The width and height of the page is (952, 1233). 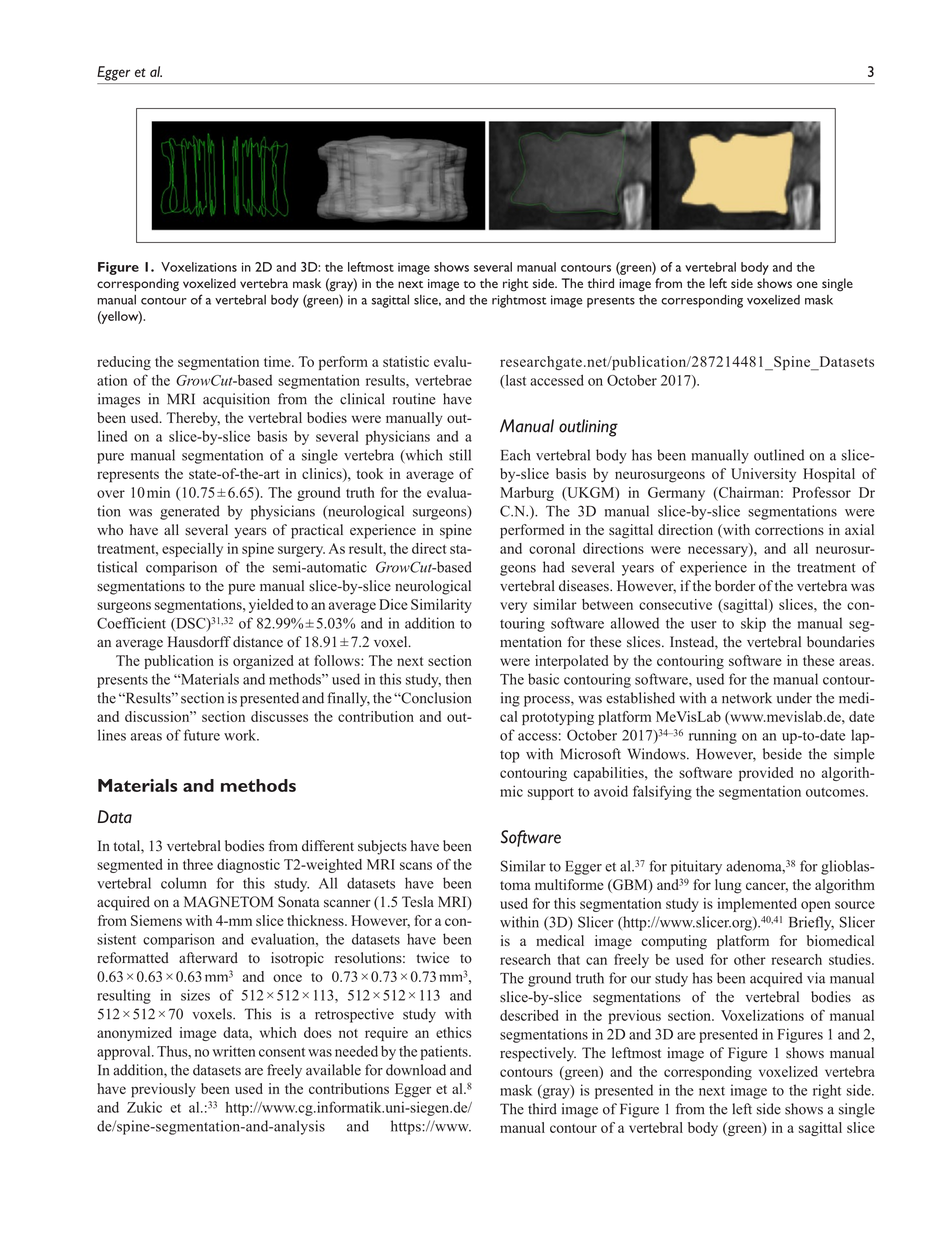 I want to click on scans, so click(x=416, y=866).
